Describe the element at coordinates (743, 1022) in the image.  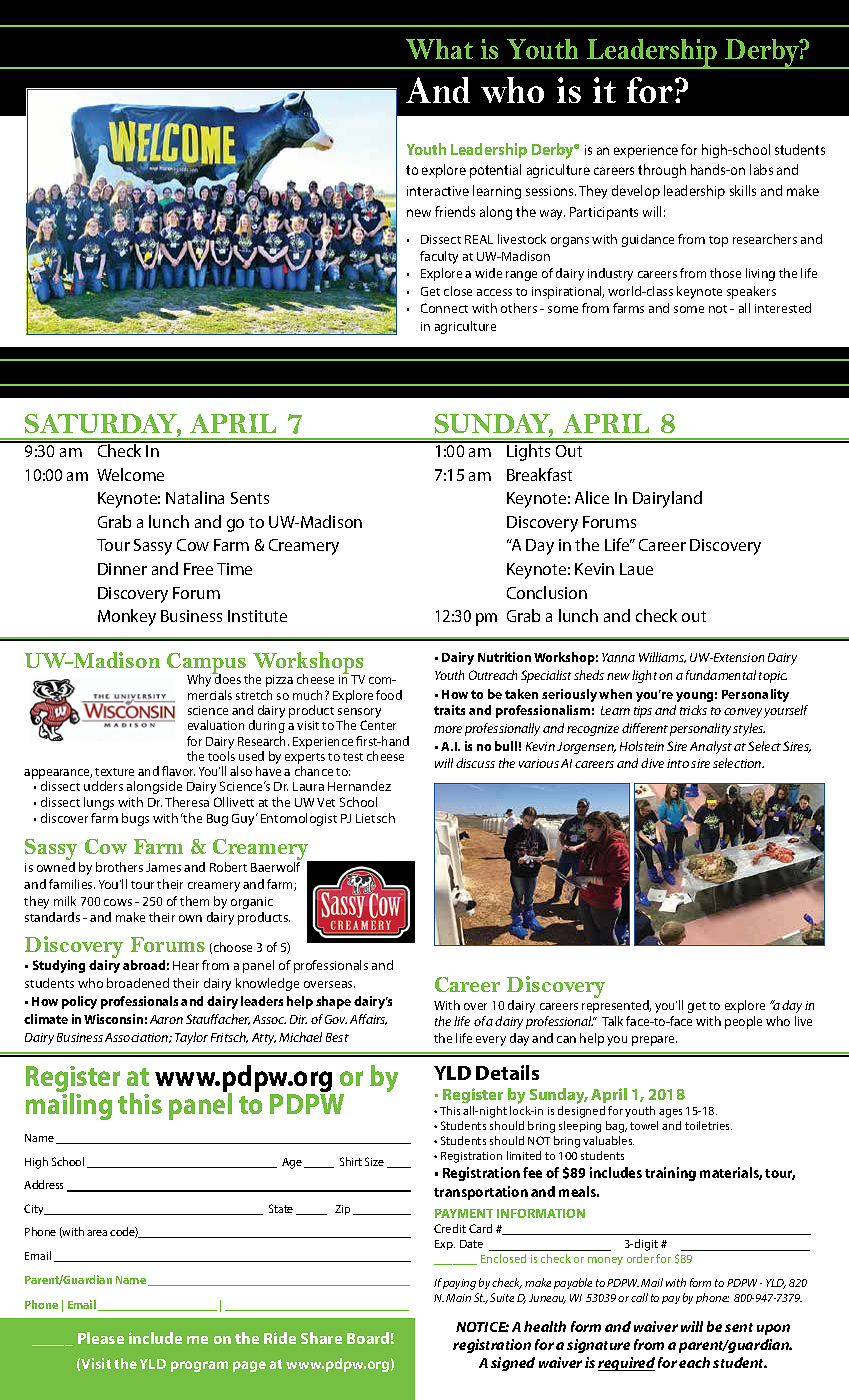
I see `people` at that location.
